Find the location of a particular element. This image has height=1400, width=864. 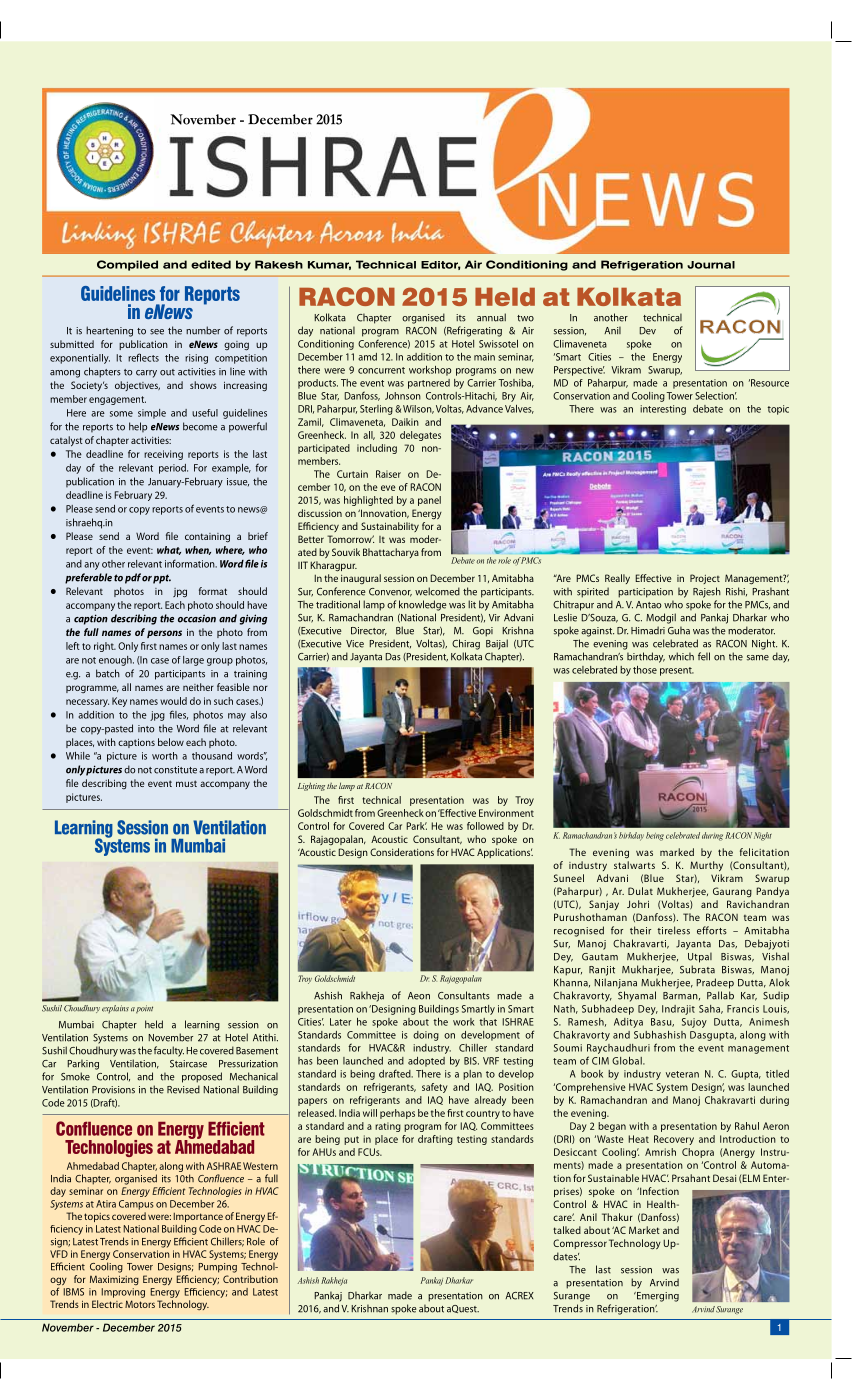

followed is located at coordinates (485, 826).
